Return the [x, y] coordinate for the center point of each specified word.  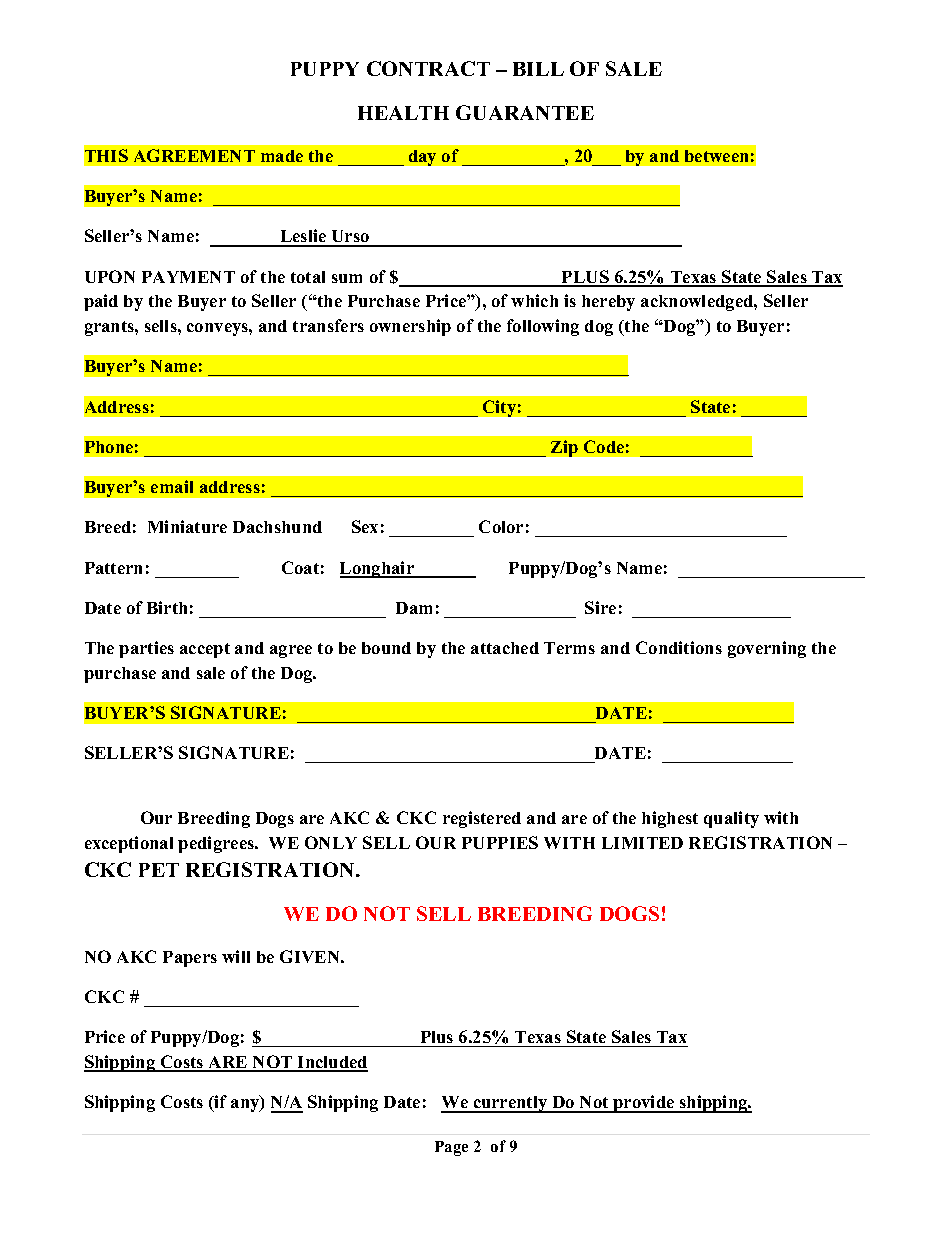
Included [332, 1063]
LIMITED [642, 843]
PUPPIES [500, 842]
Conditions [679, 647]
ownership [410, 327]
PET [159, 870]
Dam [414, 608]
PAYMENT [188, 277]
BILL [538, 69]
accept [205, 650]
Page [451, 1148]
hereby [608, 303]
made [282, 156]
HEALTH [403, 113]
